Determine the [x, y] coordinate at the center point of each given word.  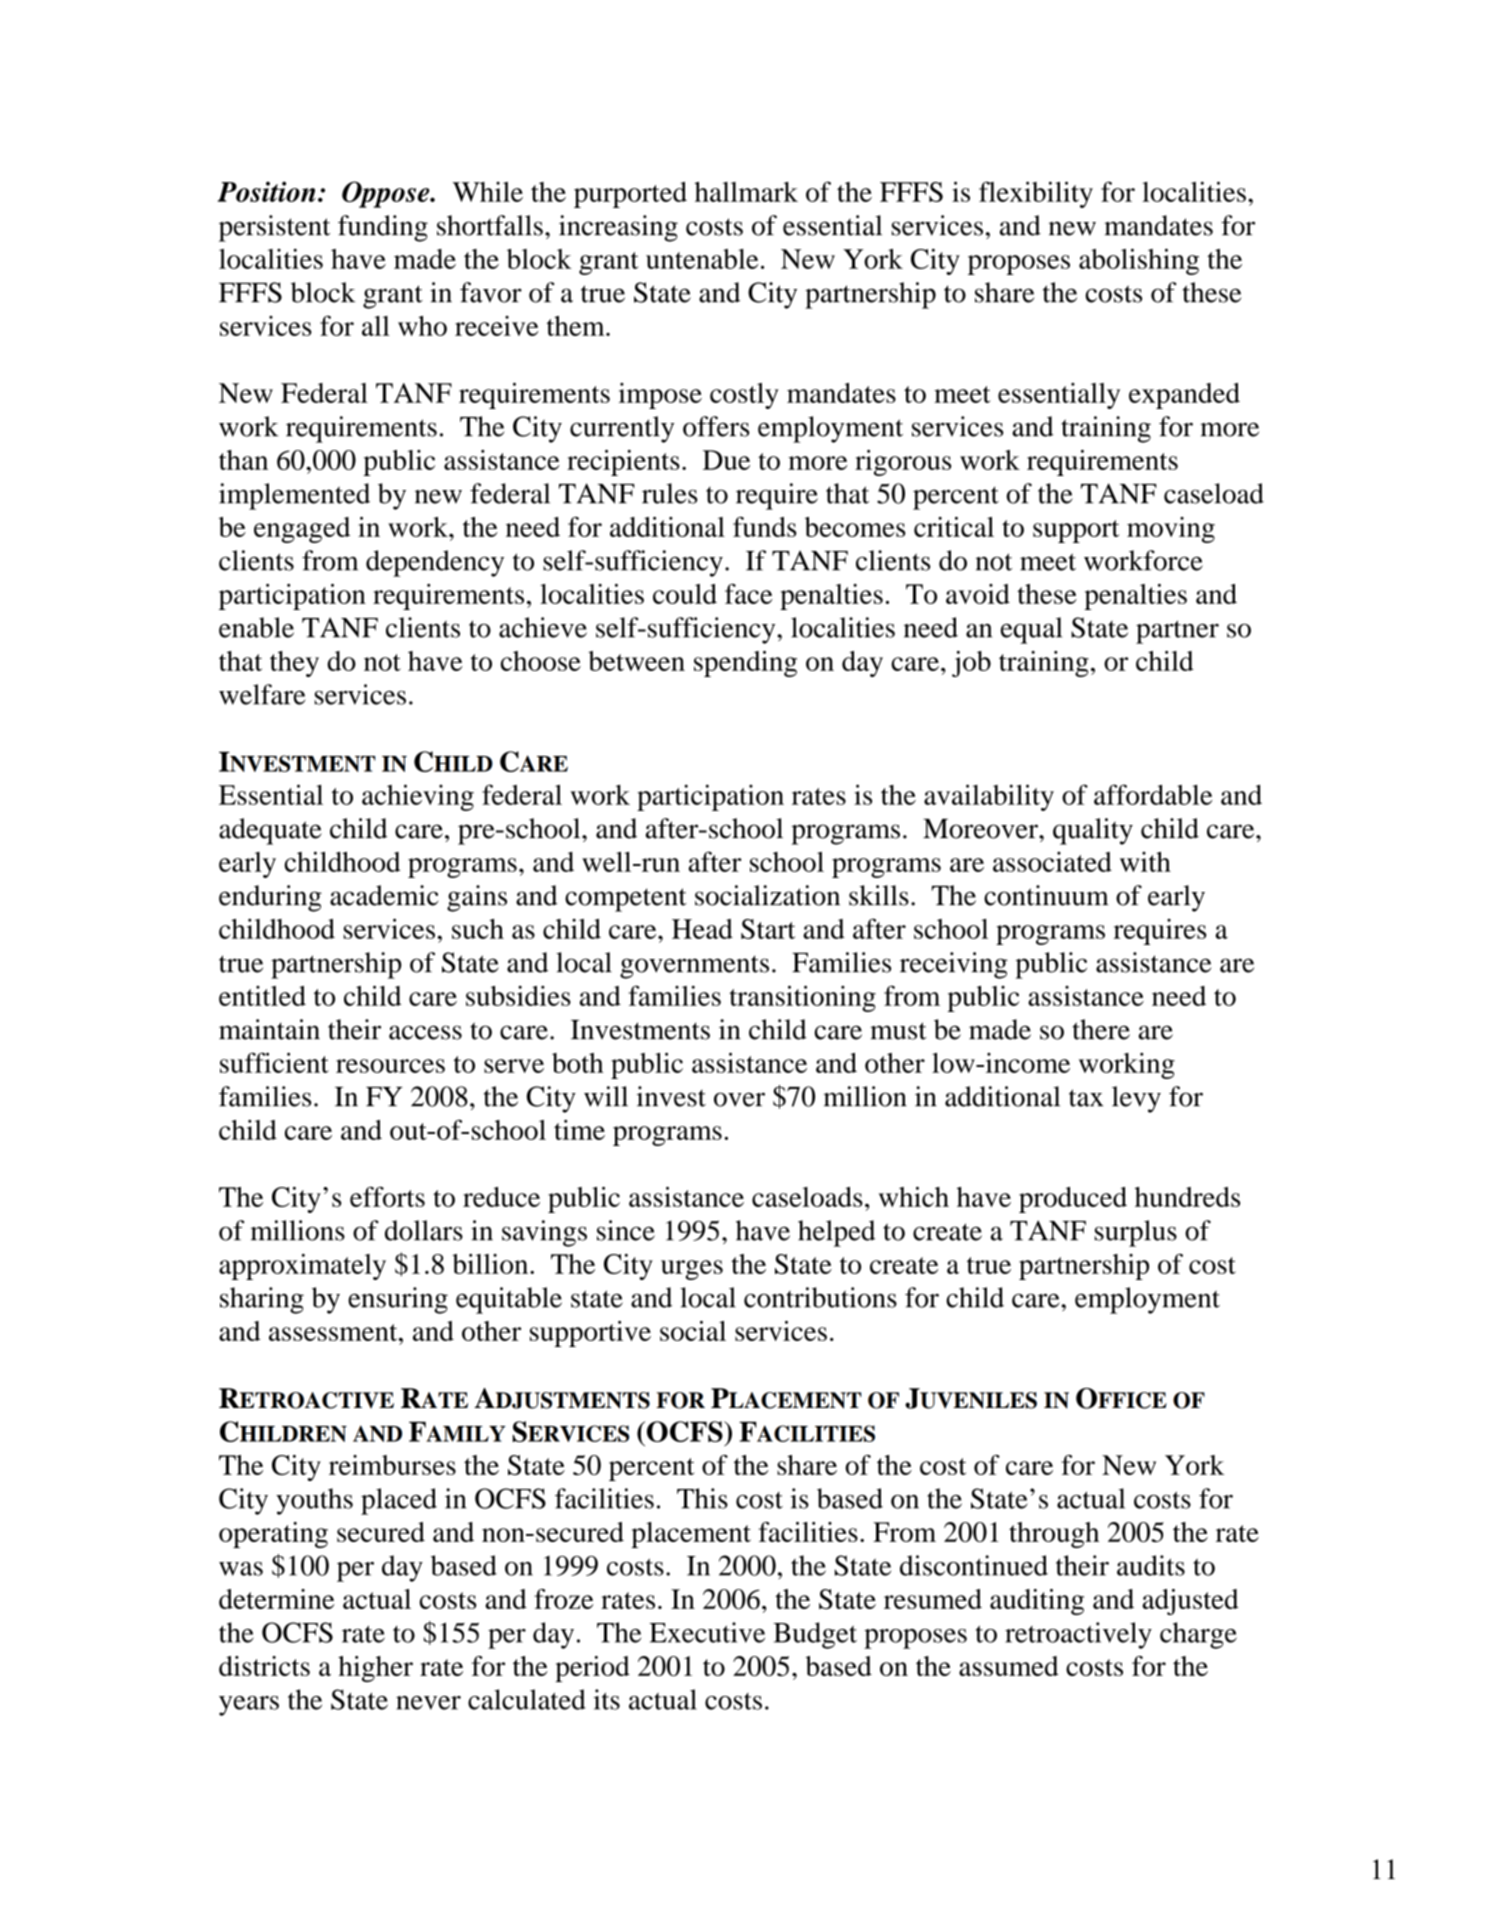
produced [1073, 1200]
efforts [387, 1196]
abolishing [1139, 261]
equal [1031, 630]
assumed [1009, 1666]
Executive [707, 1632]
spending [745, 664]
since [626, 1230]
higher [375, 1669]
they [294, 664]
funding [383, 228]
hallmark [746, 192]
